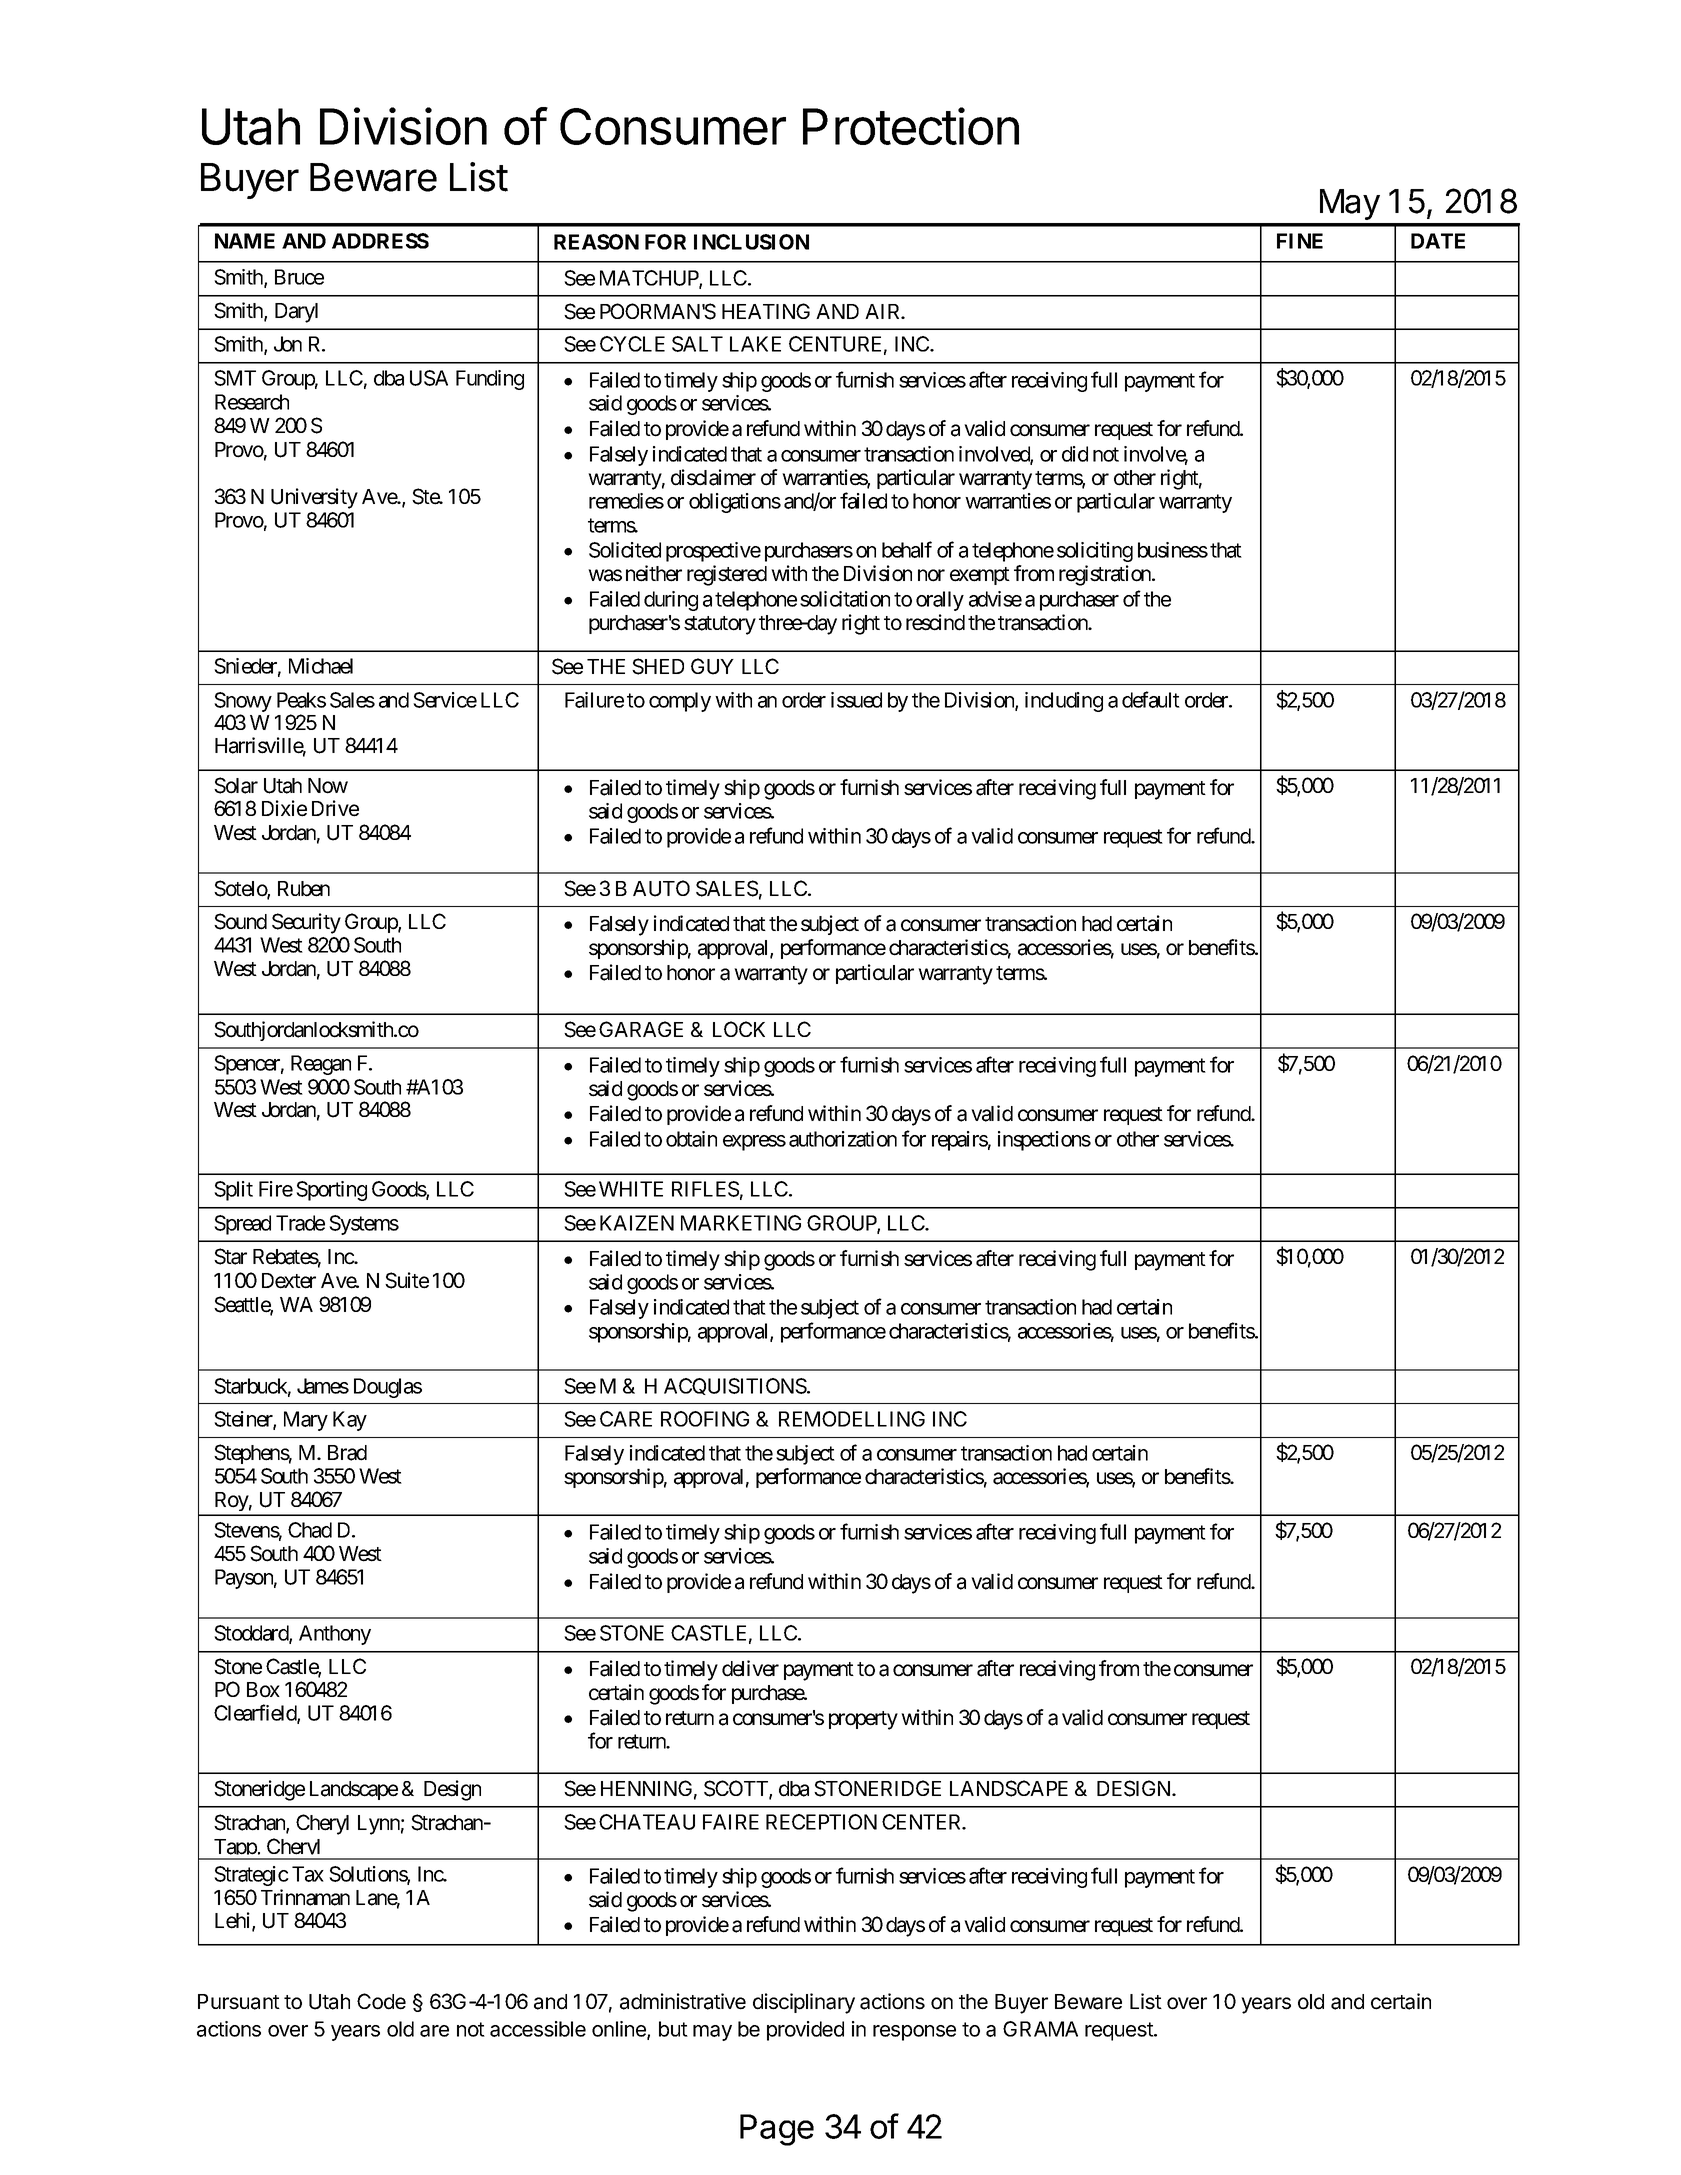 The height and width of the page is (2175, 1681). I want to click on CENTER, so click(923, 1822).
